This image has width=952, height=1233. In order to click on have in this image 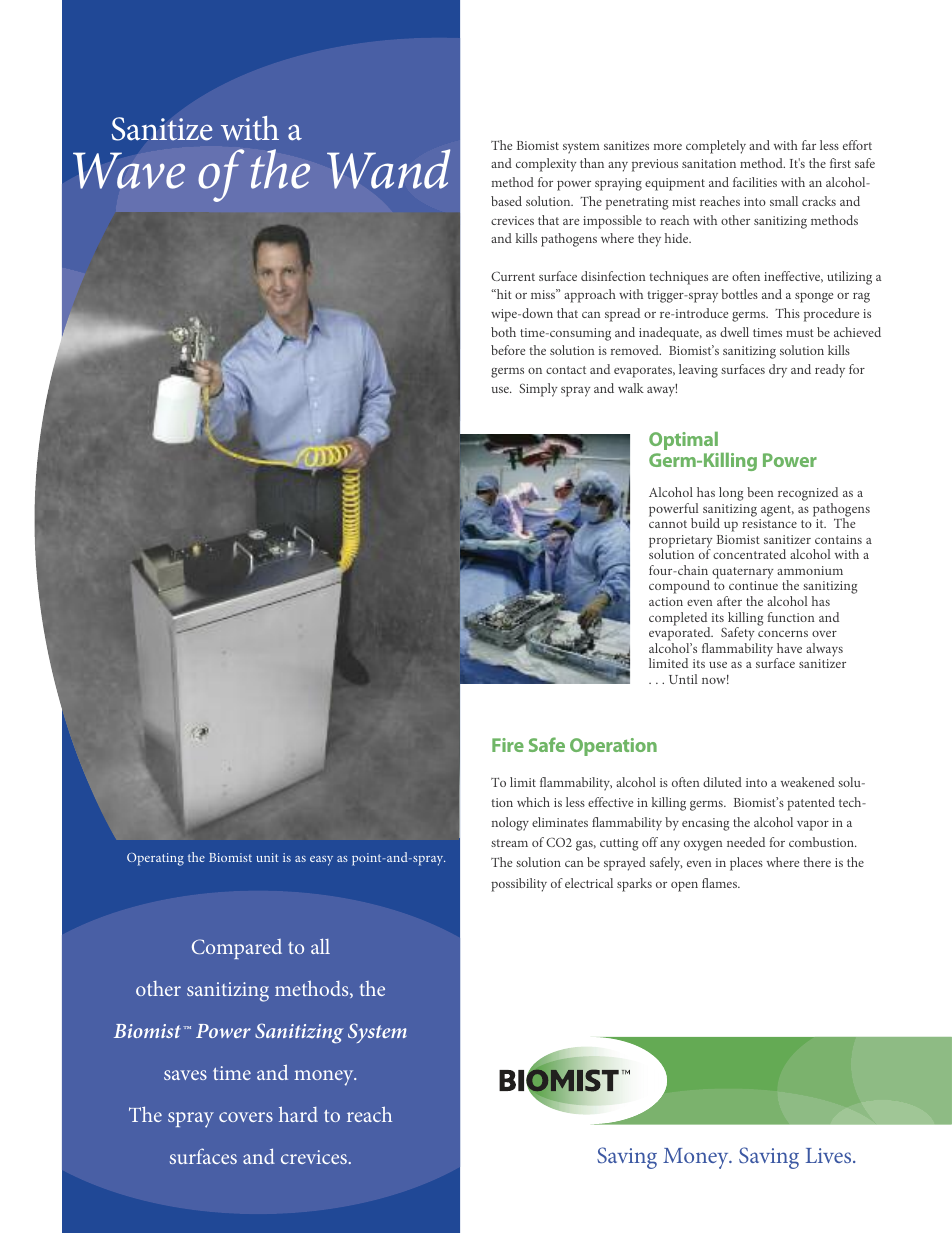, I will do `click(789, 648)`.
